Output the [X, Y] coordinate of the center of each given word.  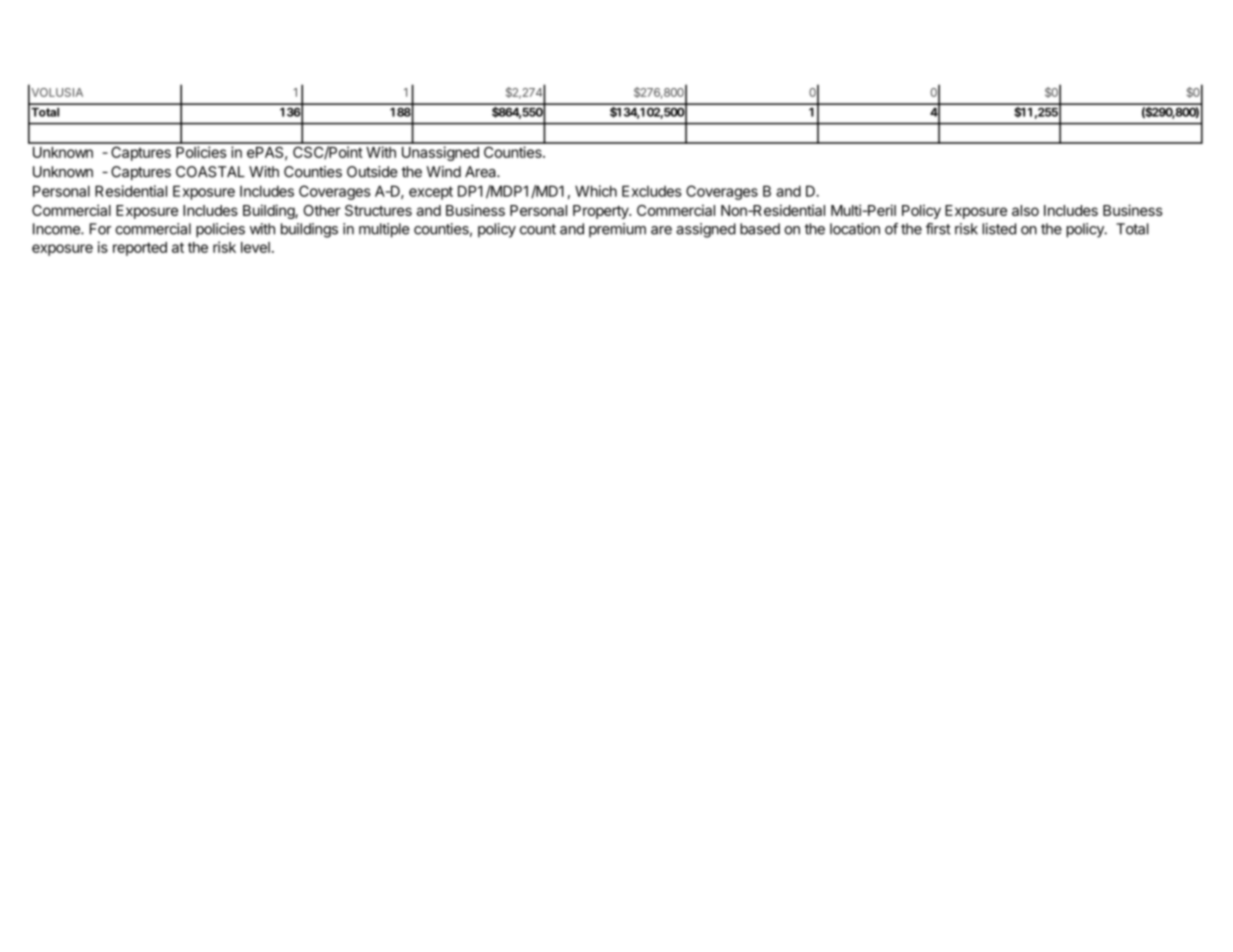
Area [481, 172]
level [255, 247]
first [938, 229]
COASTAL [210, 172]
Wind [443, 172]
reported [140, 249]
